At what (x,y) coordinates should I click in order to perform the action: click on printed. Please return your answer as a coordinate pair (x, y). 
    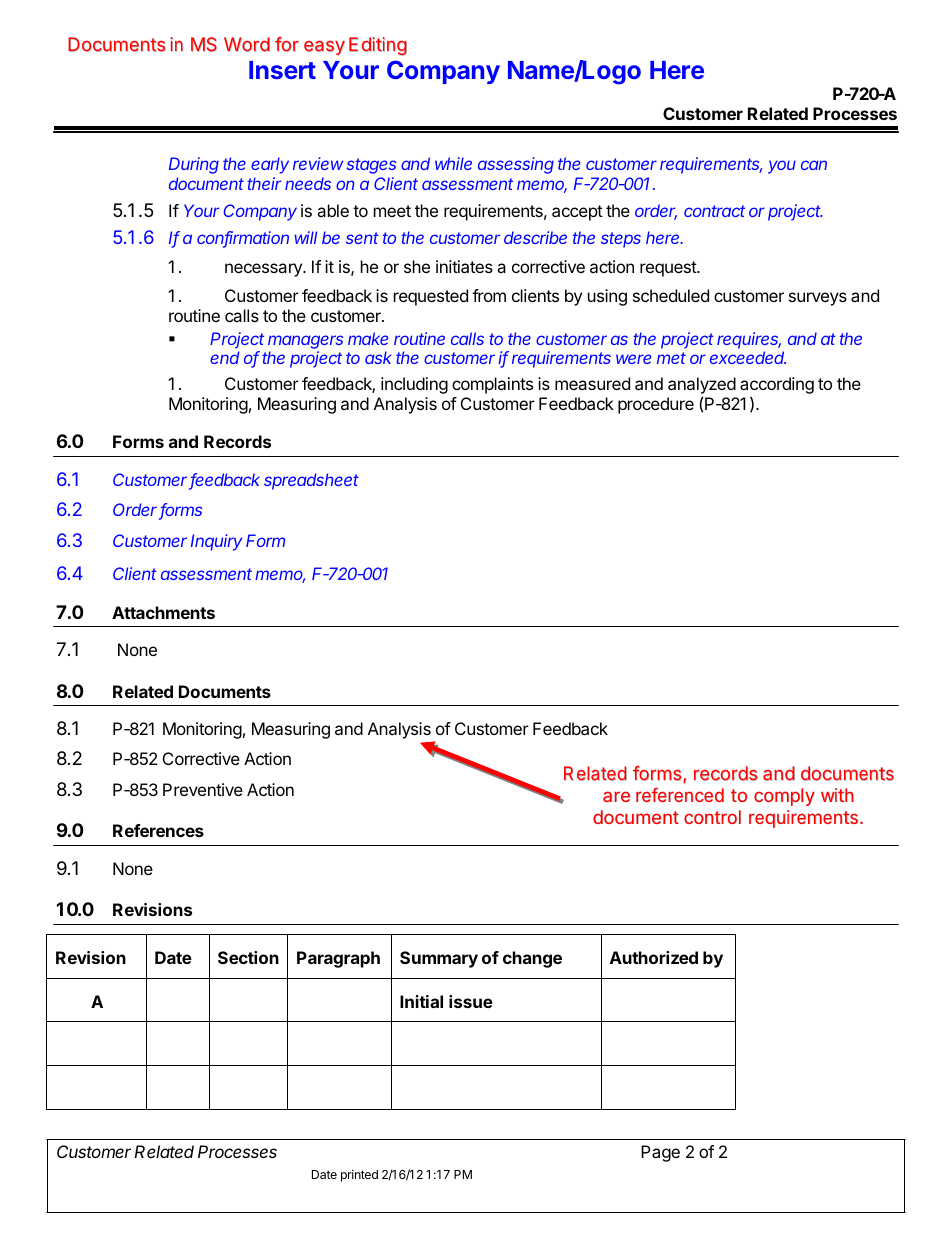
    Looking at the image, I should click on (359, 1176).
